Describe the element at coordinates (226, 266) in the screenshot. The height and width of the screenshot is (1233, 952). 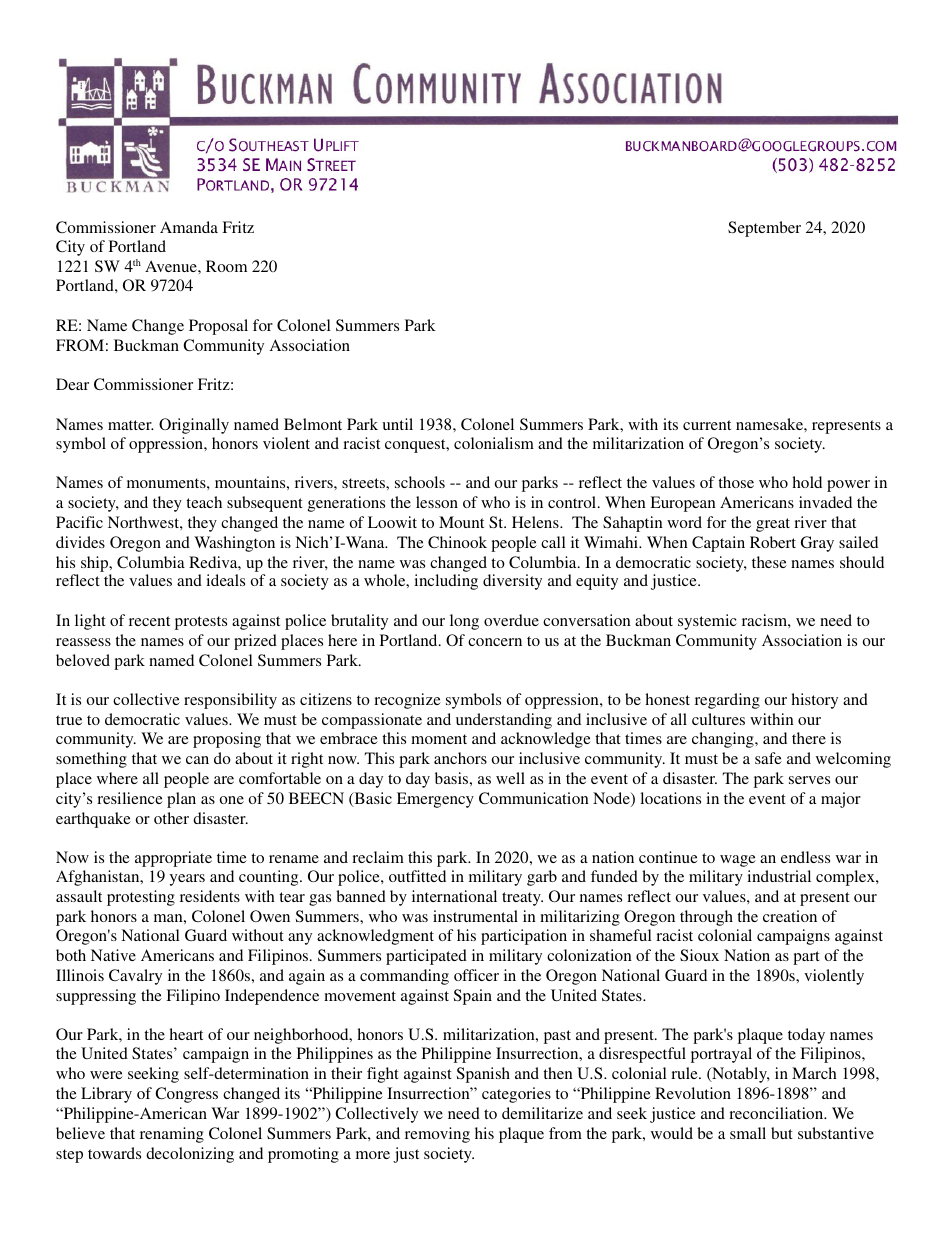
I see `Room` at that location.
